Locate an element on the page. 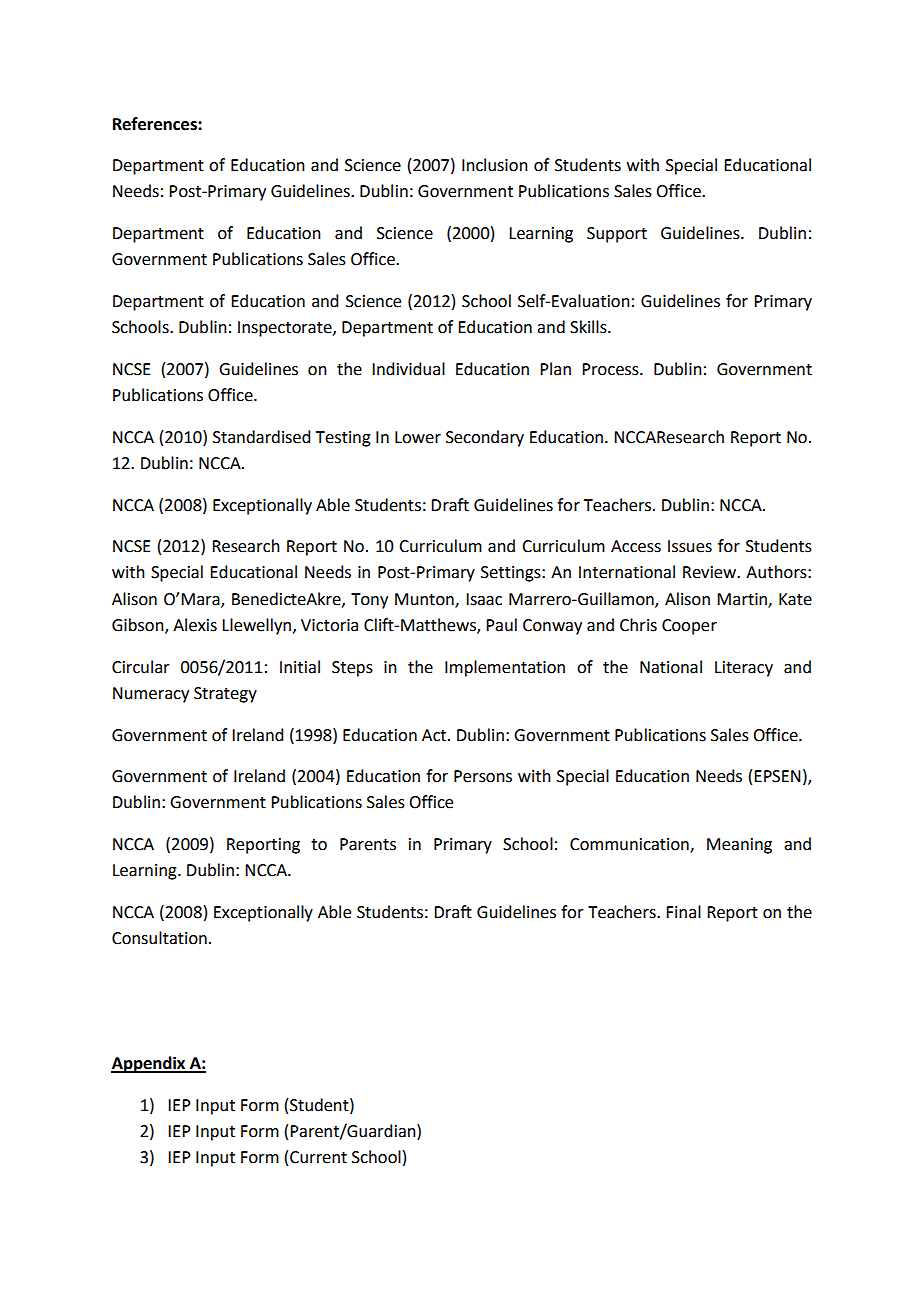  Issues is located at coordinates (690, 546).
